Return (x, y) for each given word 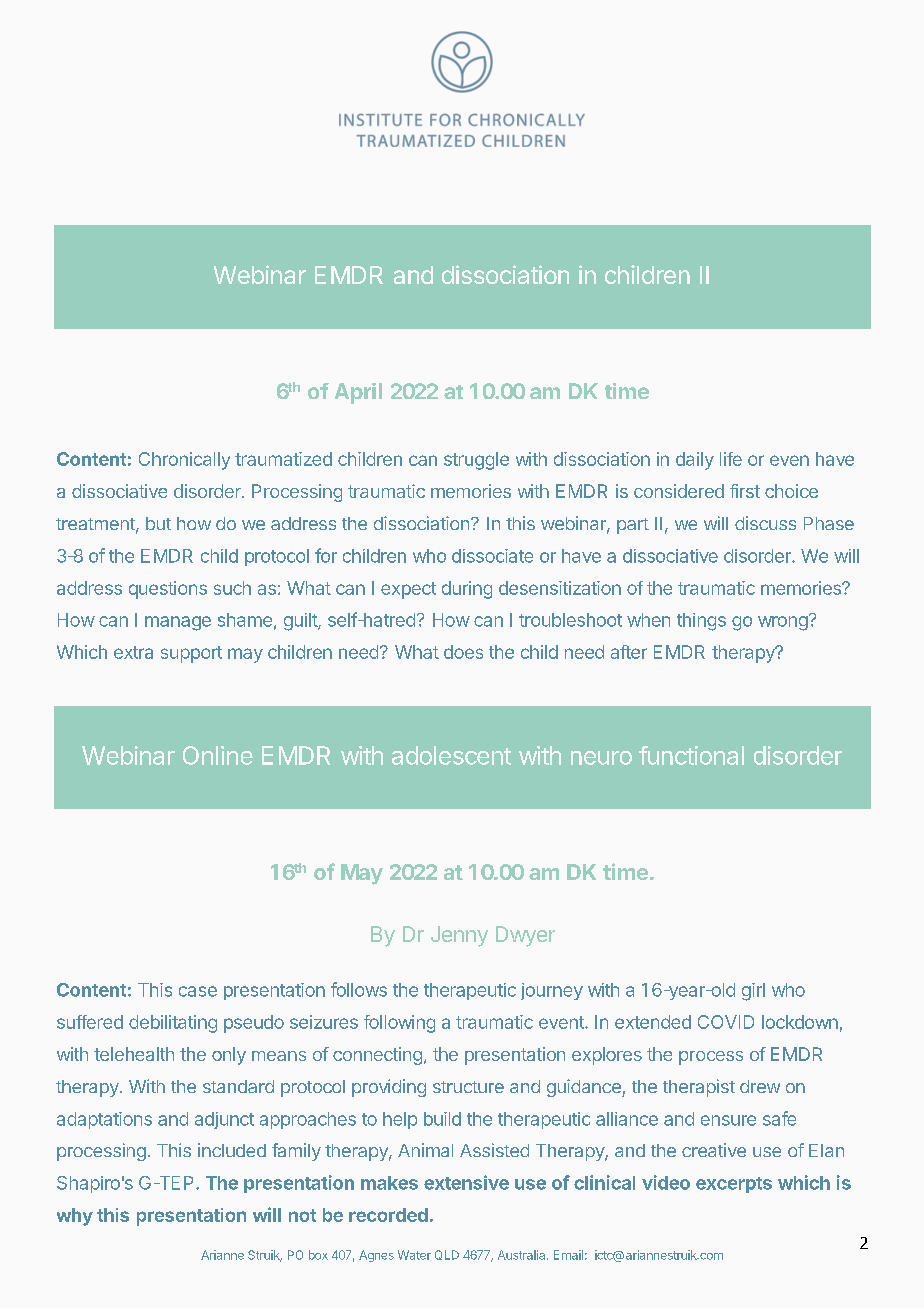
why (75, 1217)
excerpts (734, 1185)
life (731, 459)
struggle (476, 461)
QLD (447, 1255)
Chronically (184, 461)
